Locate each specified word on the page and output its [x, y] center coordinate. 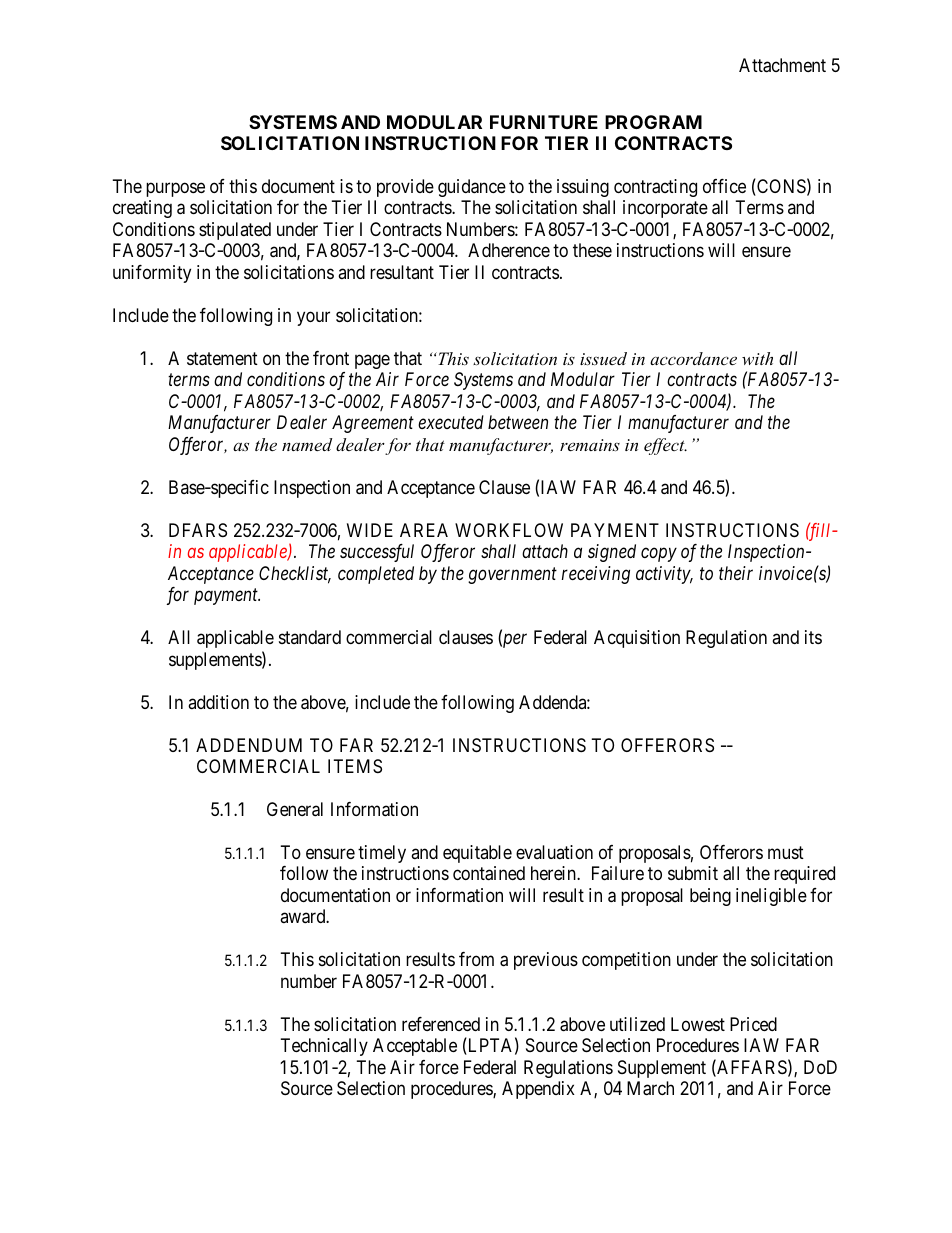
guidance [472, 188]
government [512, 575]
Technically [324, 1047]
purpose [175, 189]
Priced [753, 1024]
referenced [441, 1024]
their [736, 573]
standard [310, 637]
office [724, 186]
